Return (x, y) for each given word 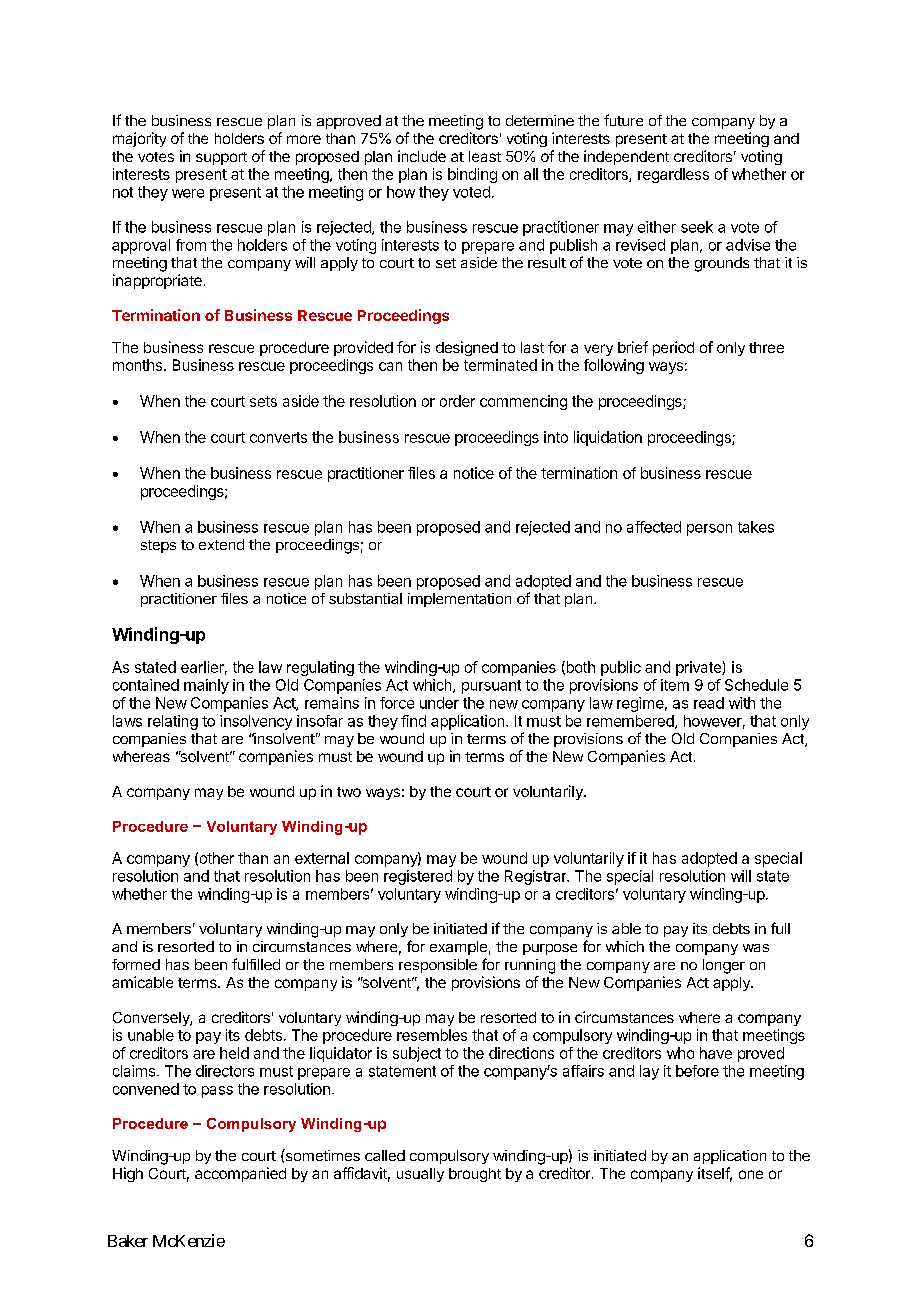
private (699, 668)
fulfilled (256, 964)
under (439, 703)
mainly (206, 686)
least (485, 156)
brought (475, 1175)
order (457, 401)
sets (263, 401)
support (221, 158)
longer (724, 966)
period (673, 348)
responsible (438, 966)
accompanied (240, 1174)
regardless (673, 175)
